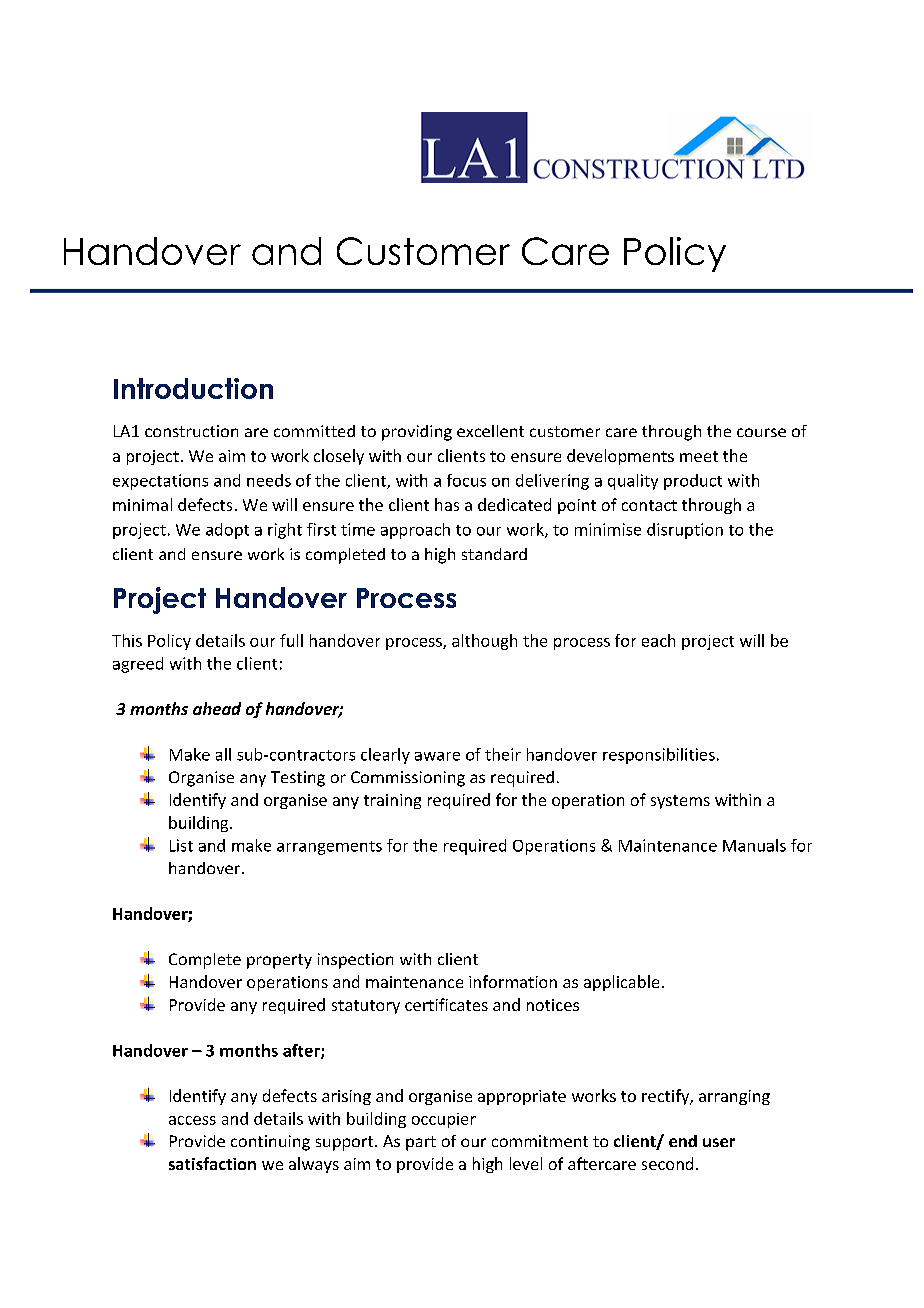 This image has width=924, height=1308. What do you see at coordinates (437, 756) in the image?
I see `aware` at bounding box center [437, 756].
